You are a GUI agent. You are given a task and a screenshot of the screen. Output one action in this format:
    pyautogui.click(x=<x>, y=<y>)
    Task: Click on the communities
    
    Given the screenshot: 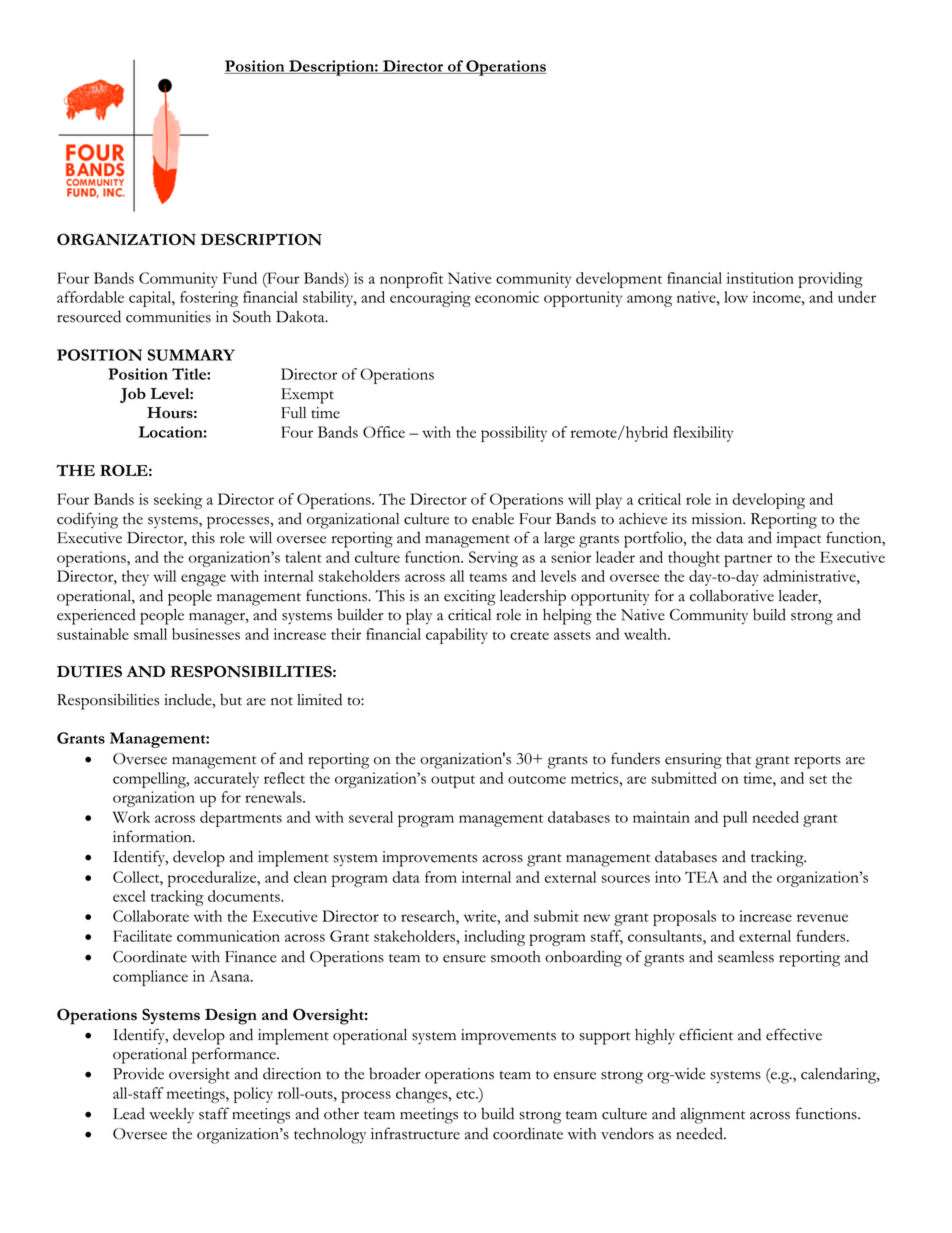 What is the action you would take?
    pyautogui.click(x=168, y=317)
